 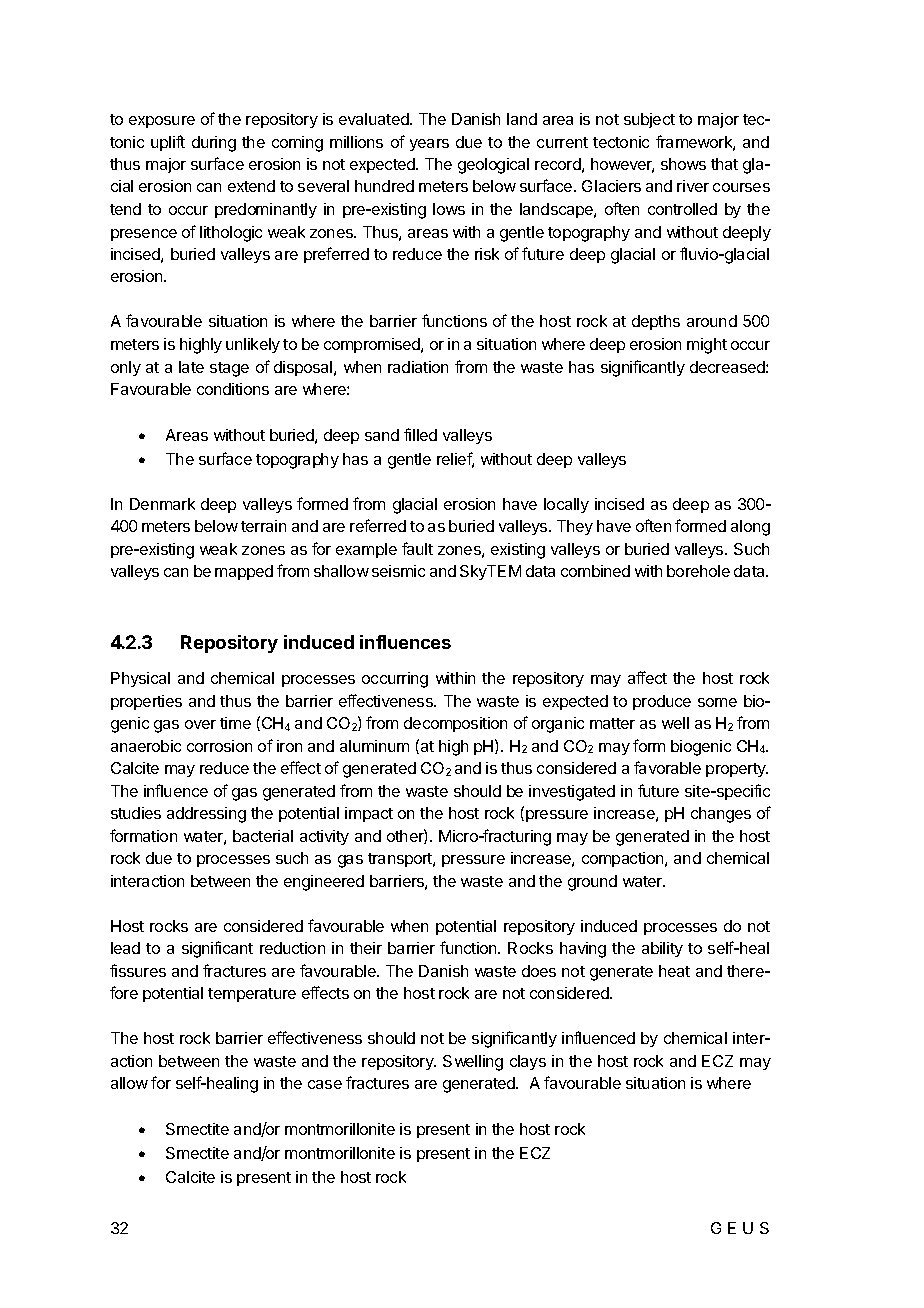 What do you see at coordinates (398, 571) in the screenshot?
I see `seismic` at bounding box center [398, 571].
